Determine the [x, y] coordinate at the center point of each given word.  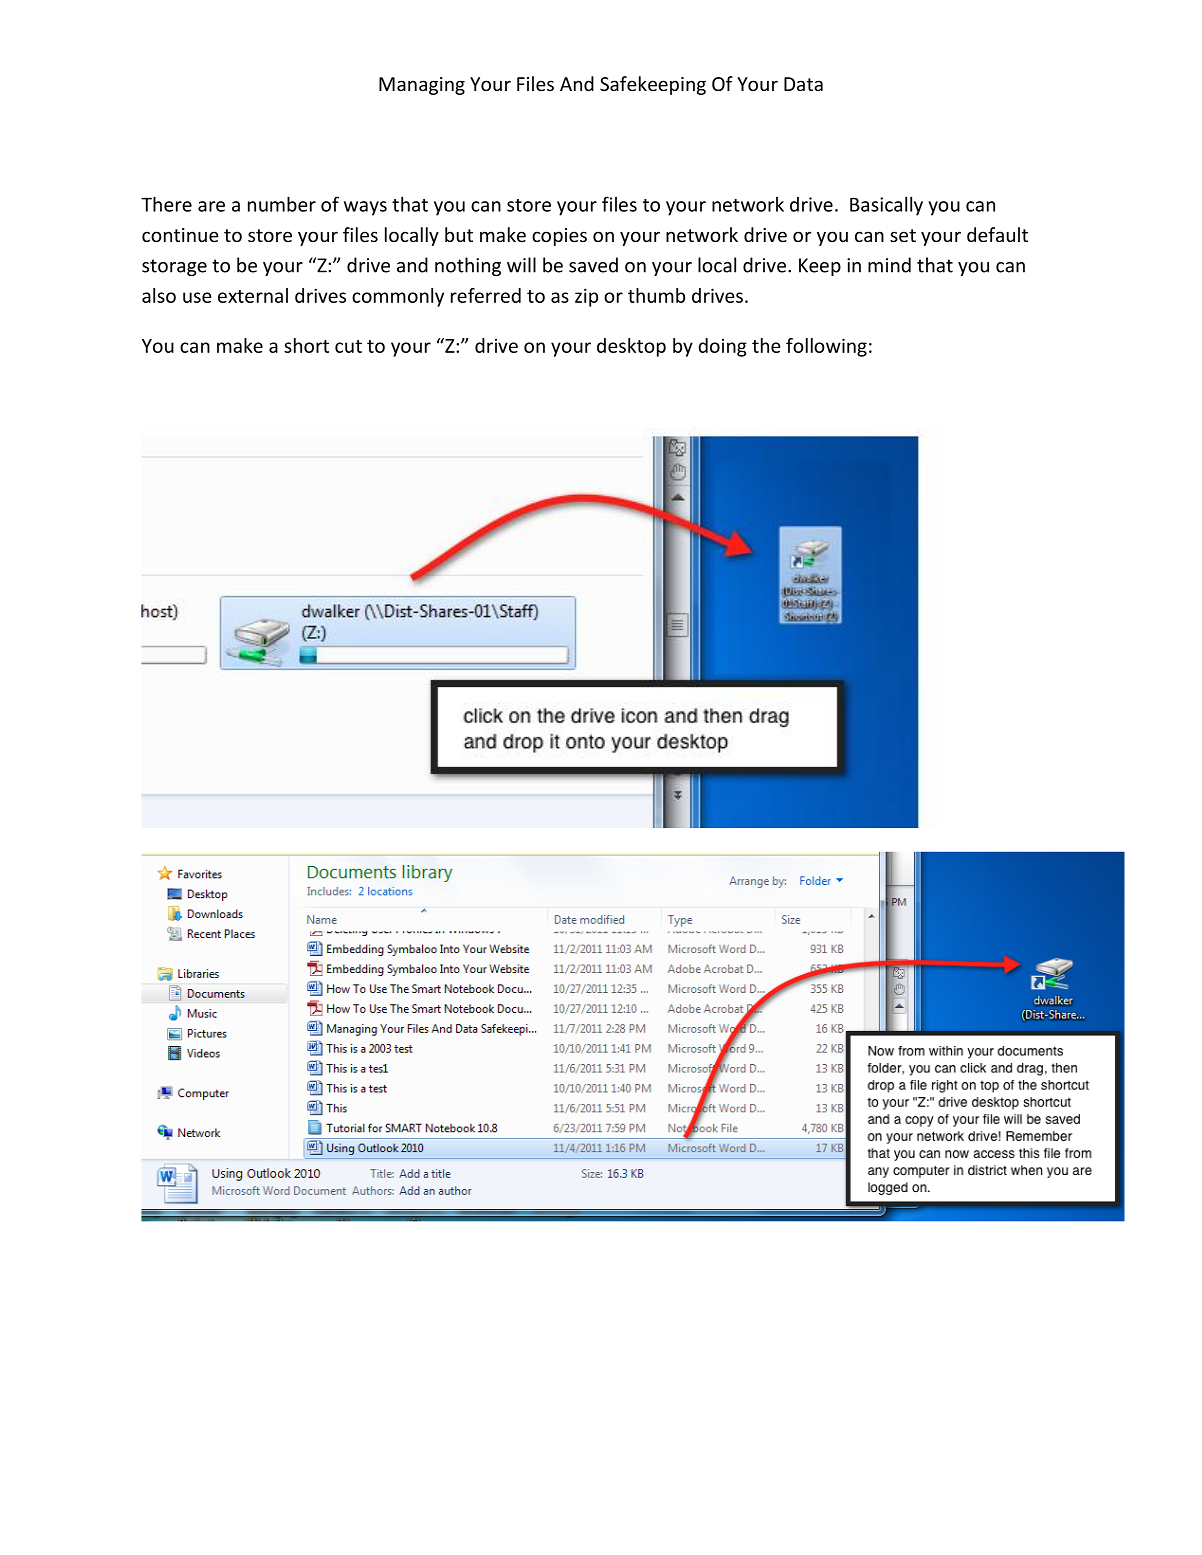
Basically [886, 206]
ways [365, 208]
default [997, 234]
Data [803, 84]
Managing [422, 86]
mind [889, 265]
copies [559, 237]
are [211, 206]
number [282, 204]
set [903, 235]
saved [593, 265]
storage [174, 267]
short [306, 345]
